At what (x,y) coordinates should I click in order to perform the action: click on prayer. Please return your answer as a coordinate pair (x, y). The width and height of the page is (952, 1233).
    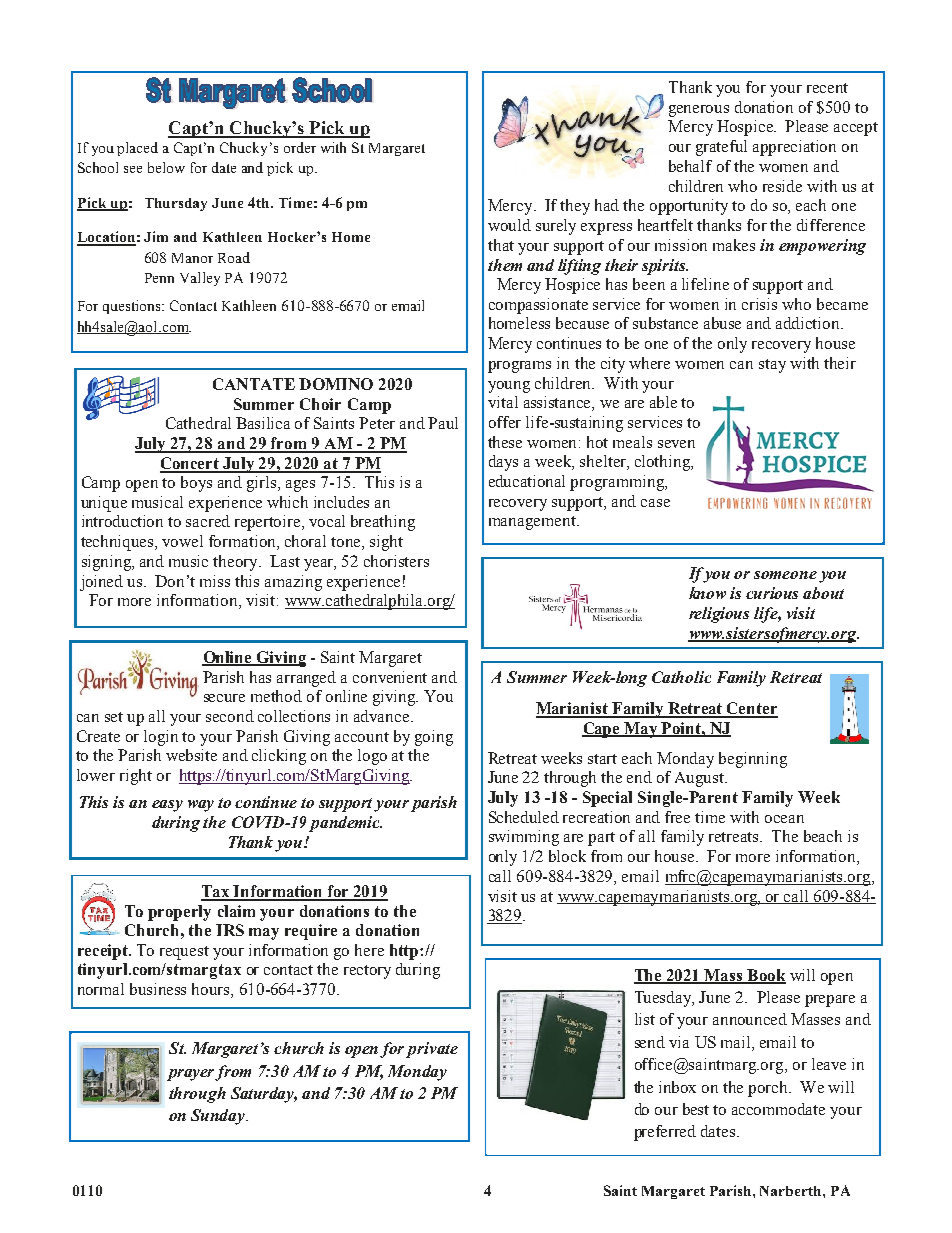
    Looking at the image, I should click on (191, 1075).
